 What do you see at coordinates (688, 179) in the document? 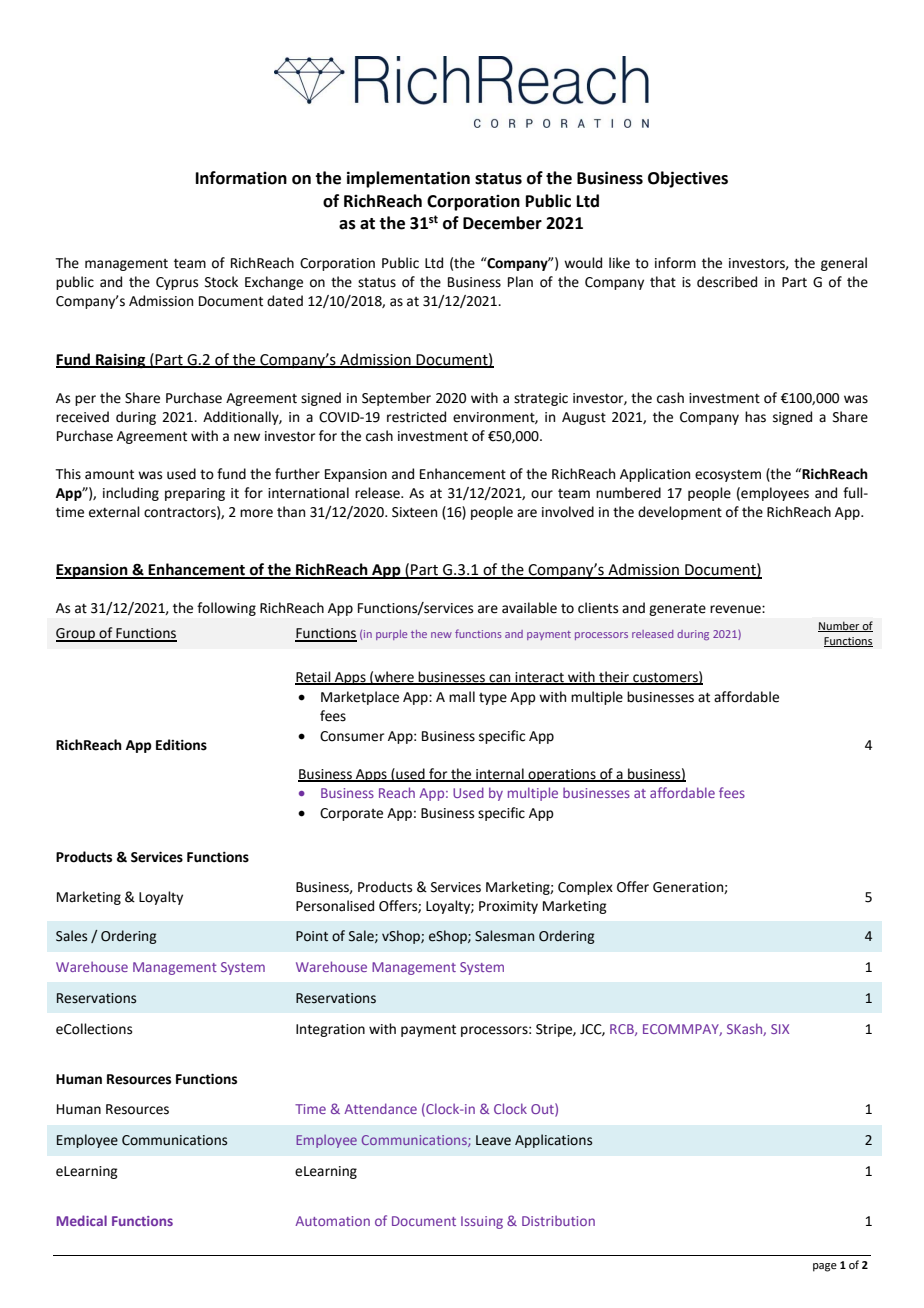
I see `Objectives` at bounding box center [688, 179].
